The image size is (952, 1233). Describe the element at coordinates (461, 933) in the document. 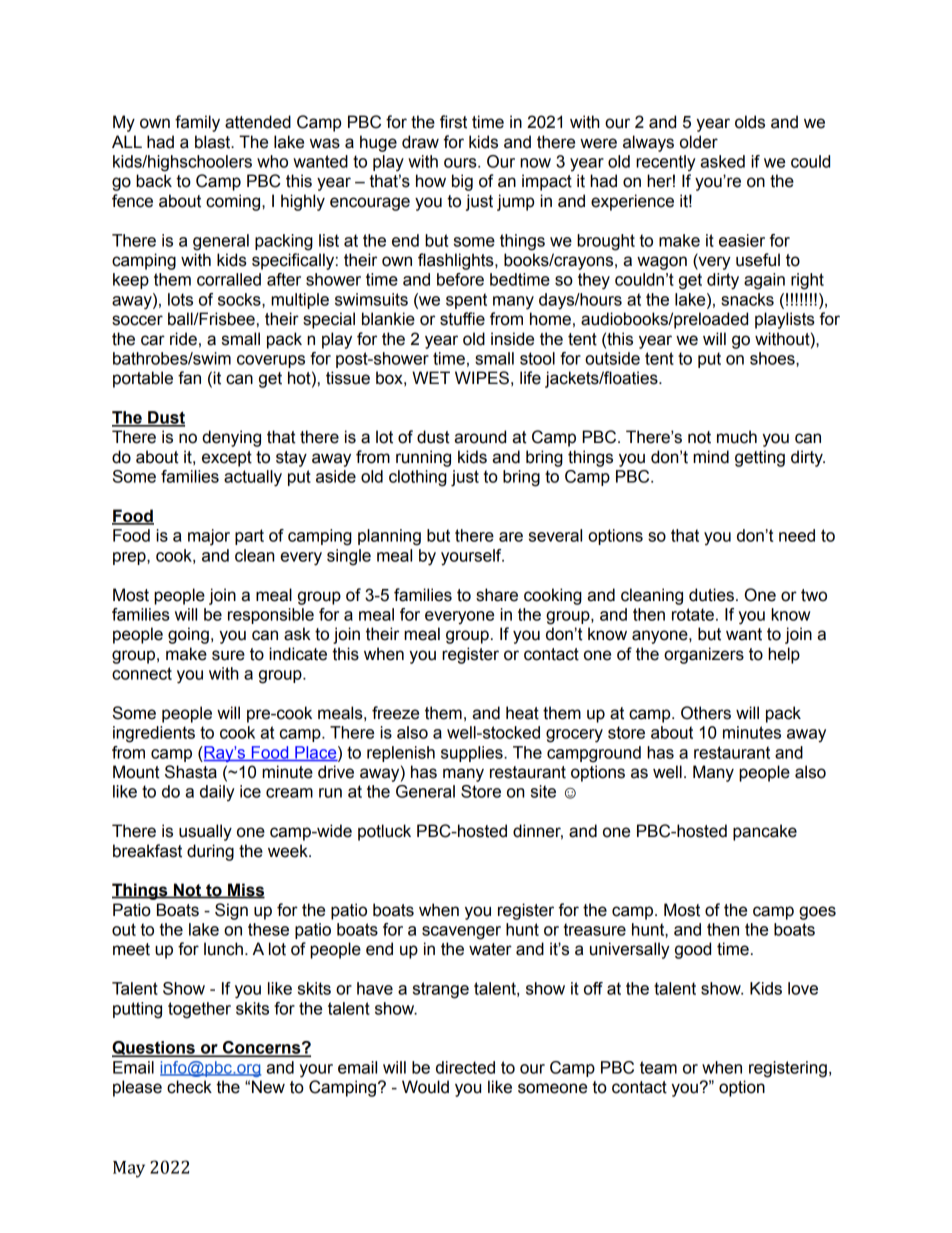

I see `scavenger` at that location.
